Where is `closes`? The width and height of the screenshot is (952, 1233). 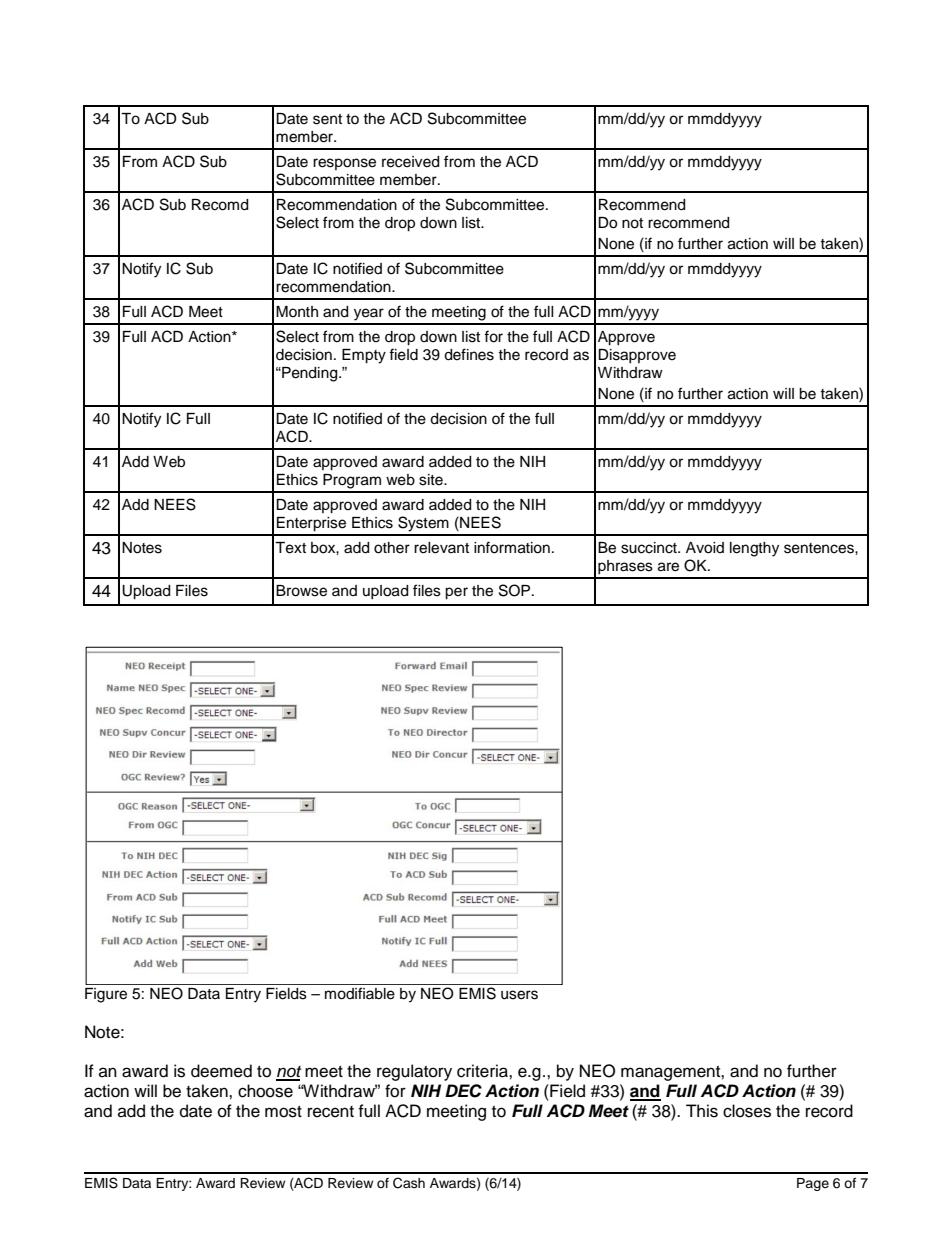
closes is located at coordinates (747, 1111).
